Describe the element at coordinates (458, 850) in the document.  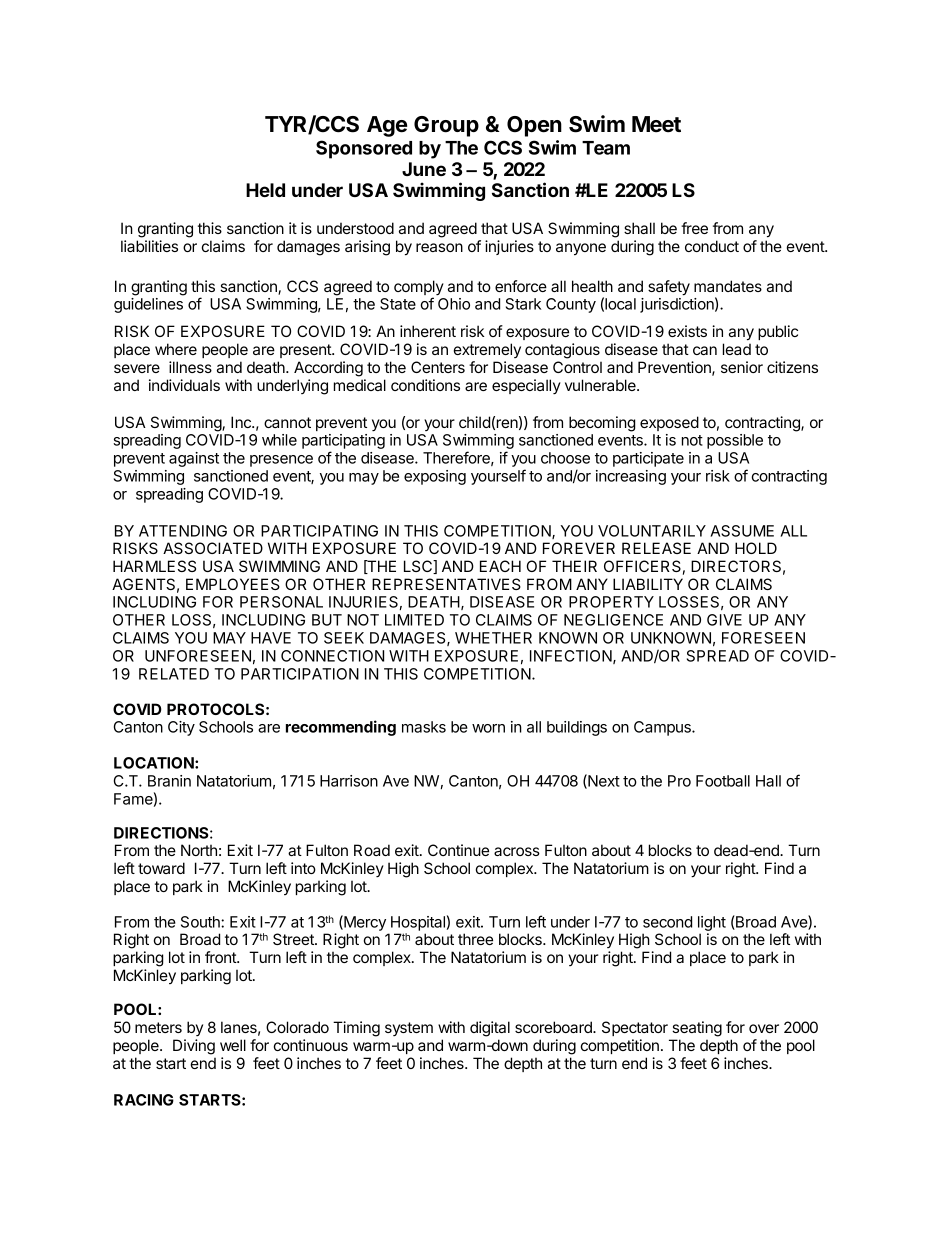
I see `Continue` at that location.
